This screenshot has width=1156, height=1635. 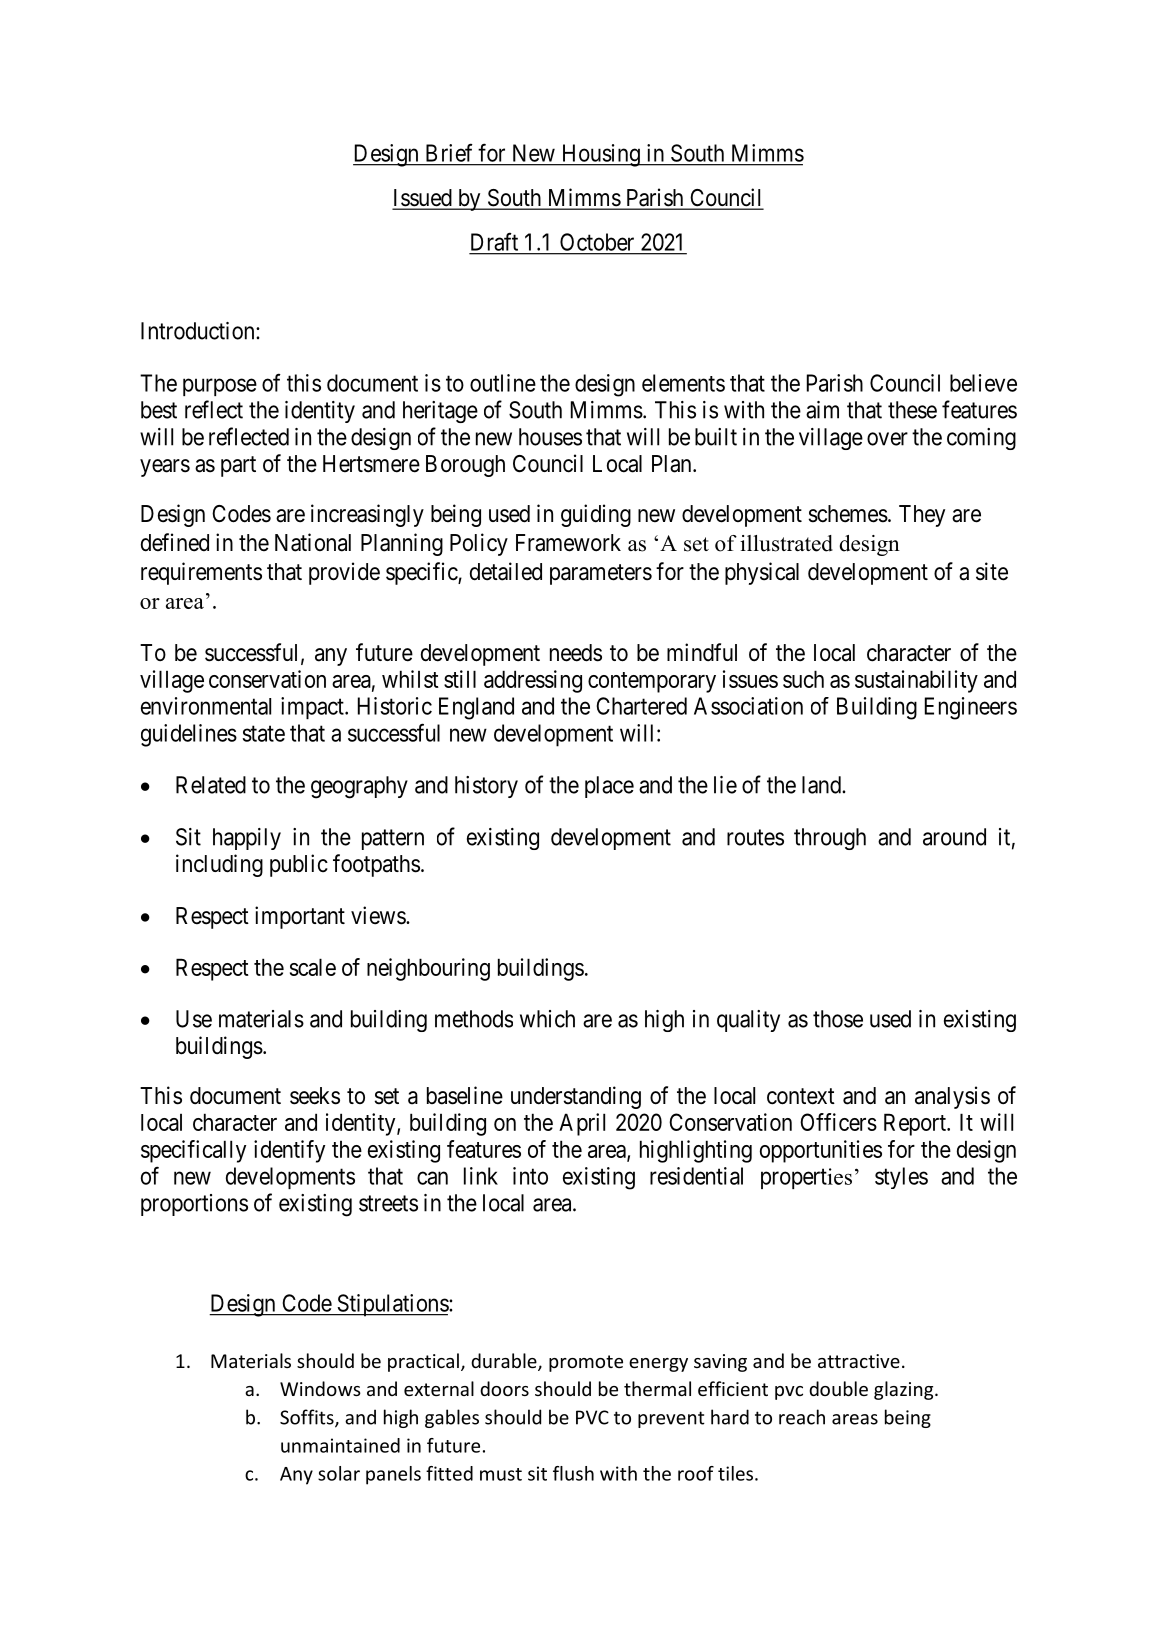 I want to click on Soffits, so click(x=308, y=1418).
